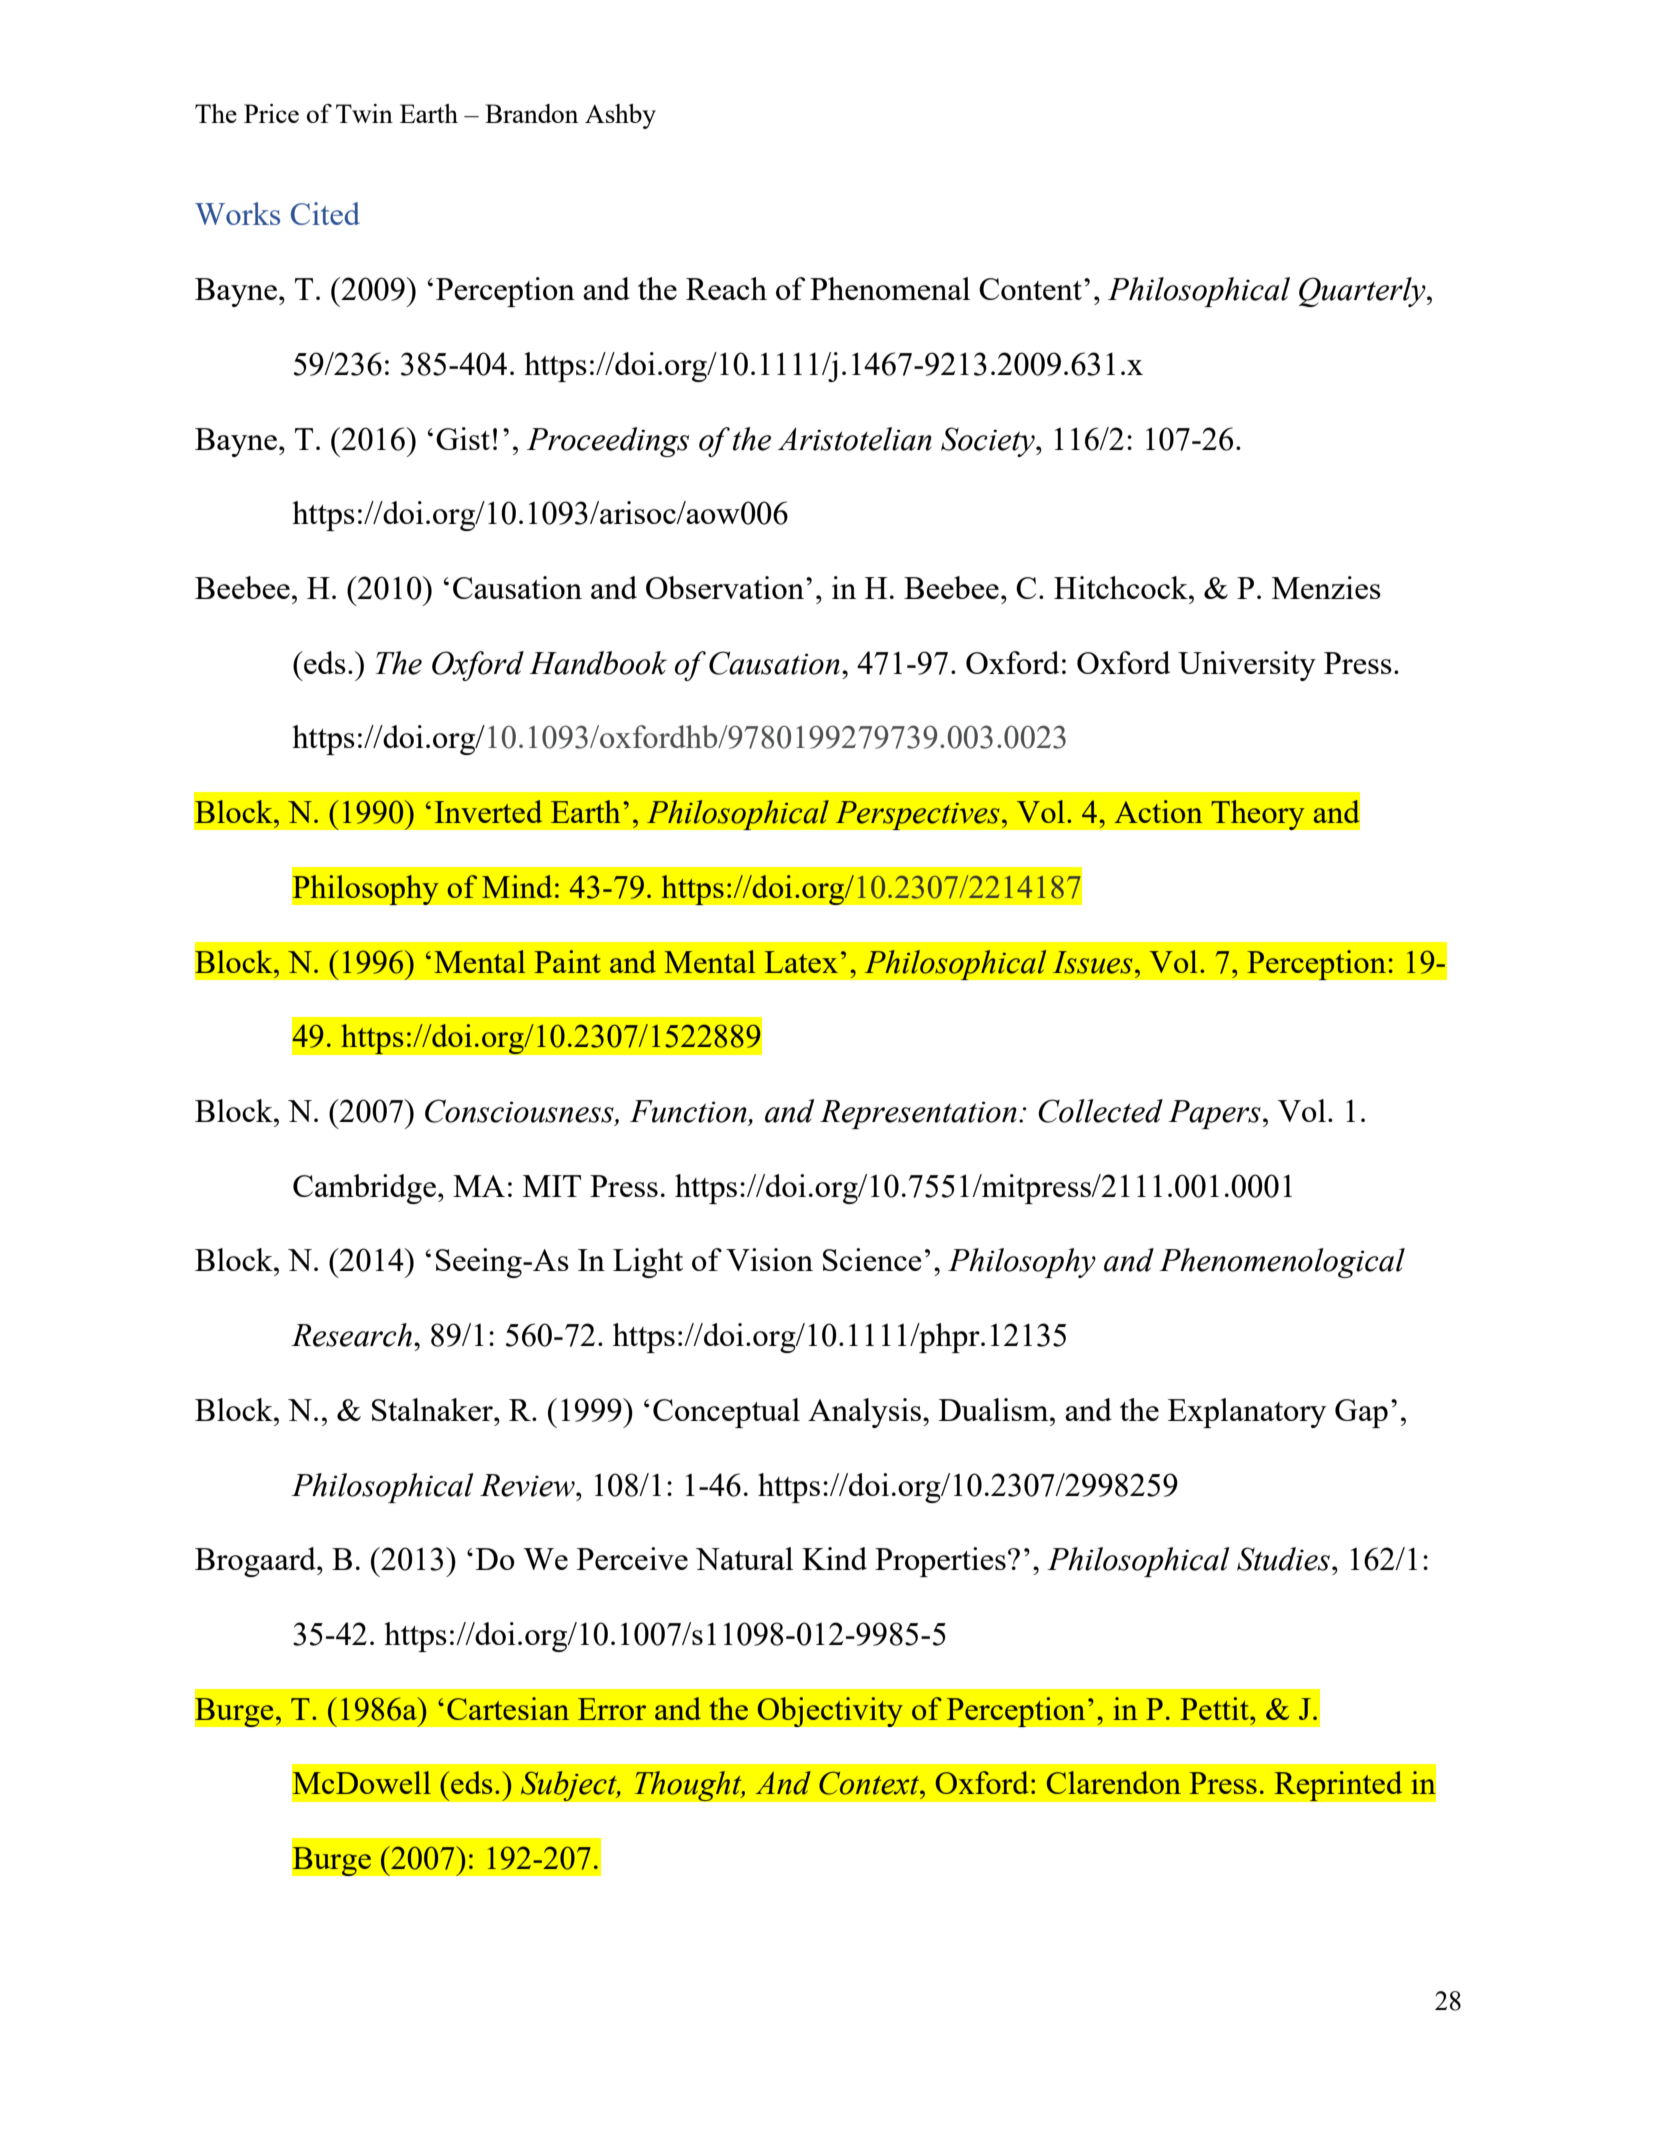  Describe the element at coordinates (508, 1708) in the page. I see `Cartesian` at that location.
